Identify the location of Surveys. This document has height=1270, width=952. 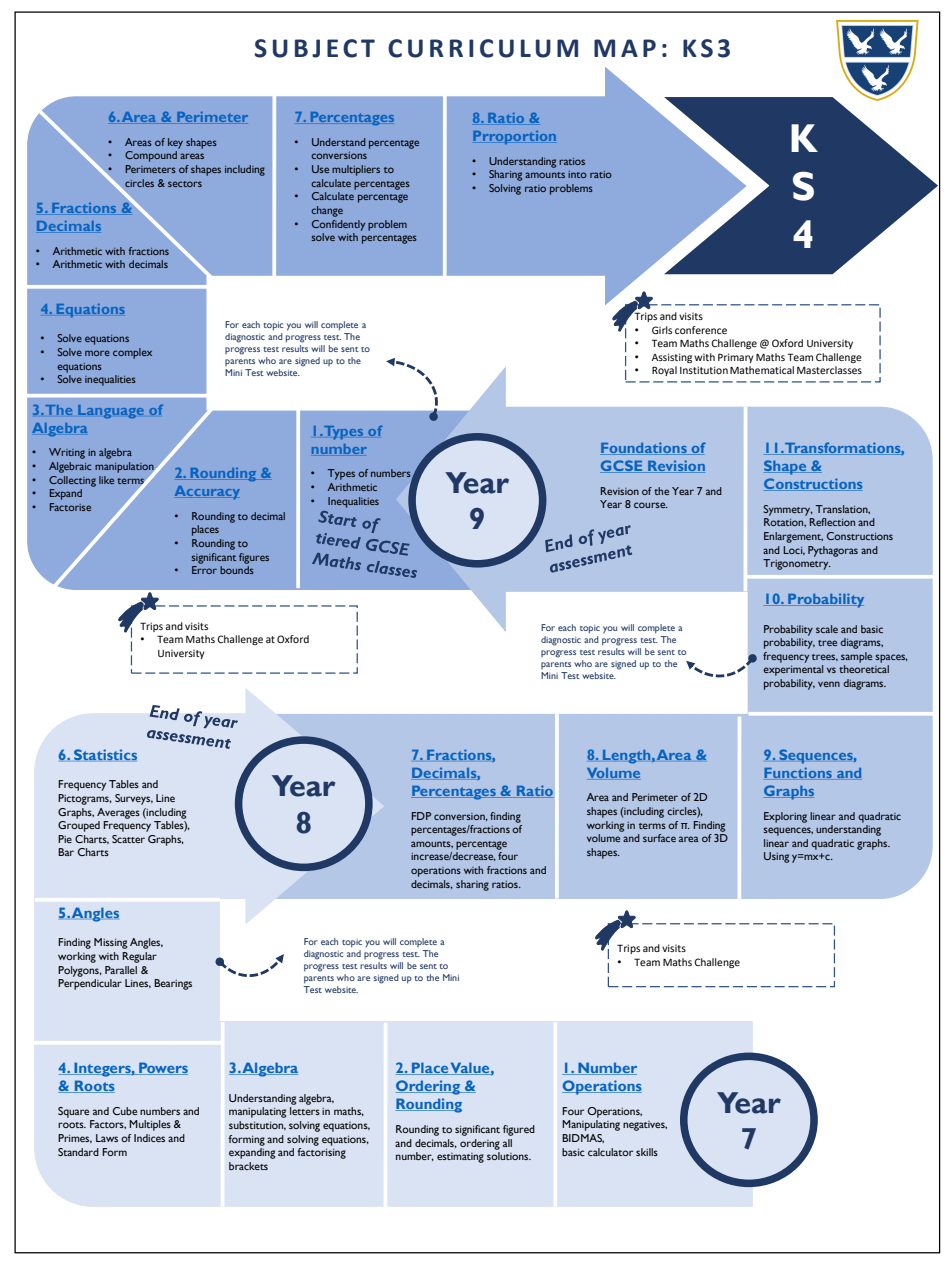
(134, 799).
